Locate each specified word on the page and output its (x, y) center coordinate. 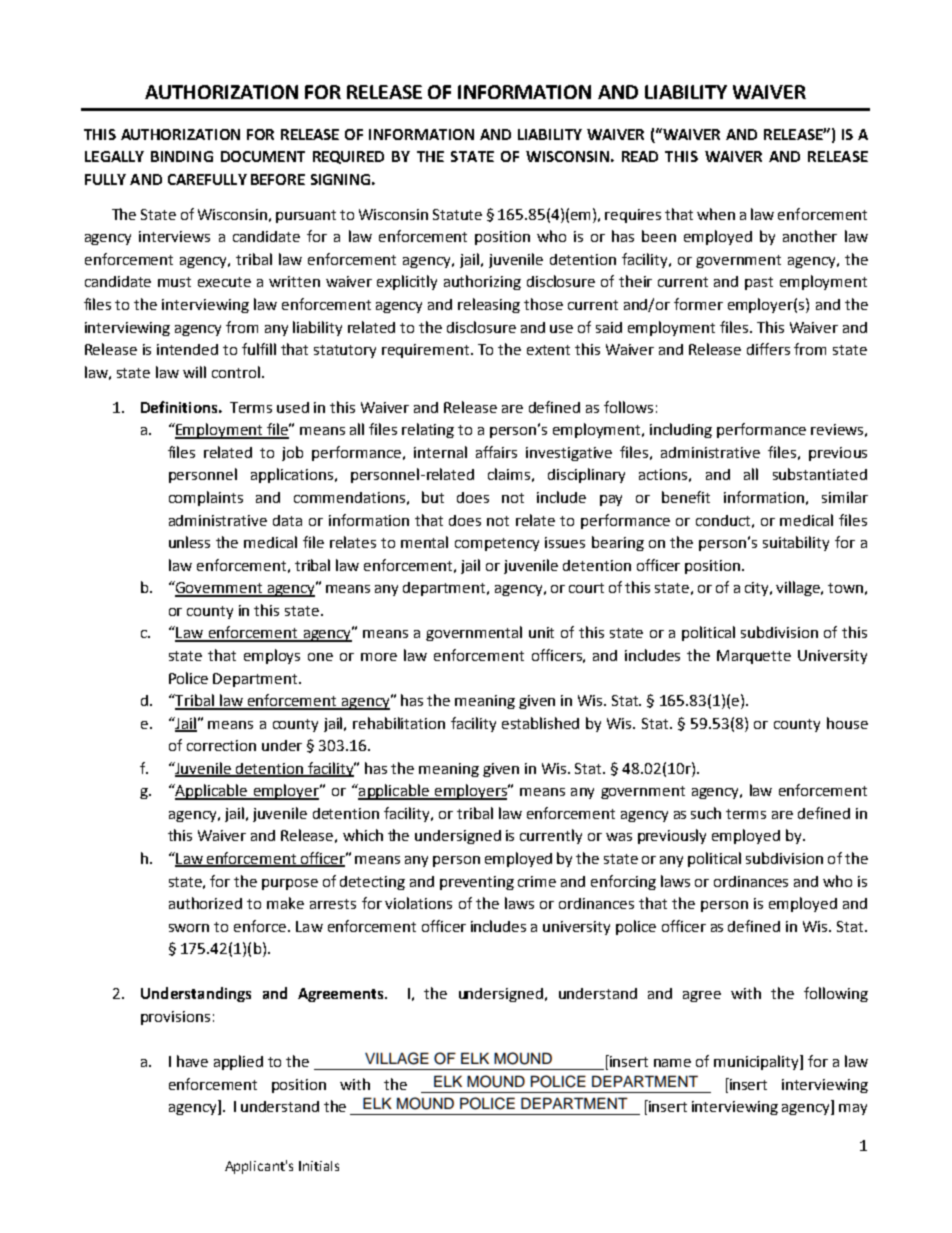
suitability (796, 543)
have (192, 1061)
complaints (206, 498)
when (716, 214)
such (706, 813)
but (433, 497)
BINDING (182, 156)
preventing (477, 883)
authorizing (482, 282)
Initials (319, 1166)
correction (221, 745)
